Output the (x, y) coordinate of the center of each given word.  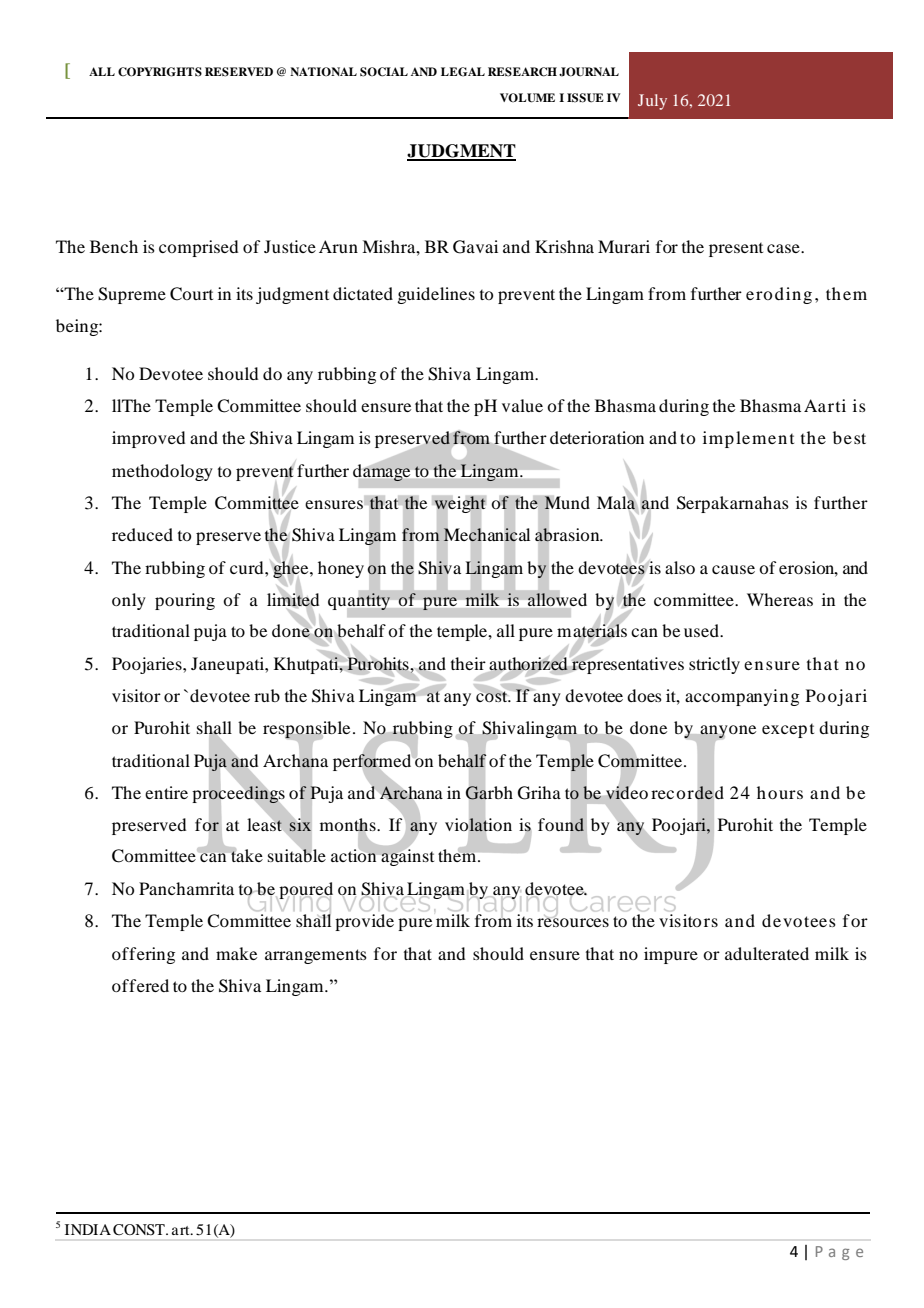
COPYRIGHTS (160, 72)
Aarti (825, 405)
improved (148, 439)
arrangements (316, 956)
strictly (714, 665)
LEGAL (463, 72)
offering (143, 955)
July (652, 102)
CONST (140, 1230)
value (522, 405)
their (468, 663)
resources (573, 921)
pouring (185, 601)
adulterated (767, 953)
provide (364, 922)
